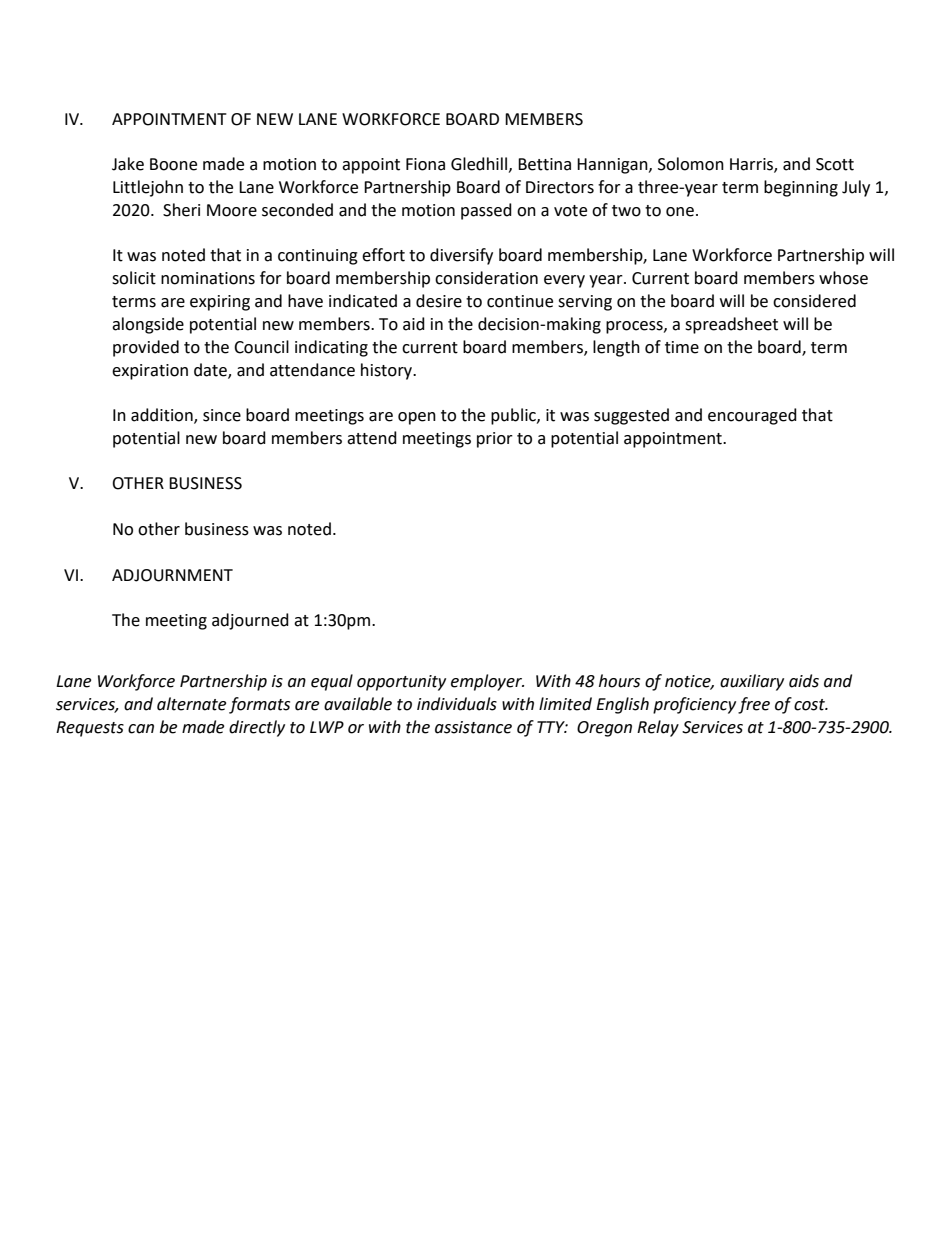  What do you see at coordinates (752, 416) in the page?
I see `encouraged` at bounding box center [752, 416].
